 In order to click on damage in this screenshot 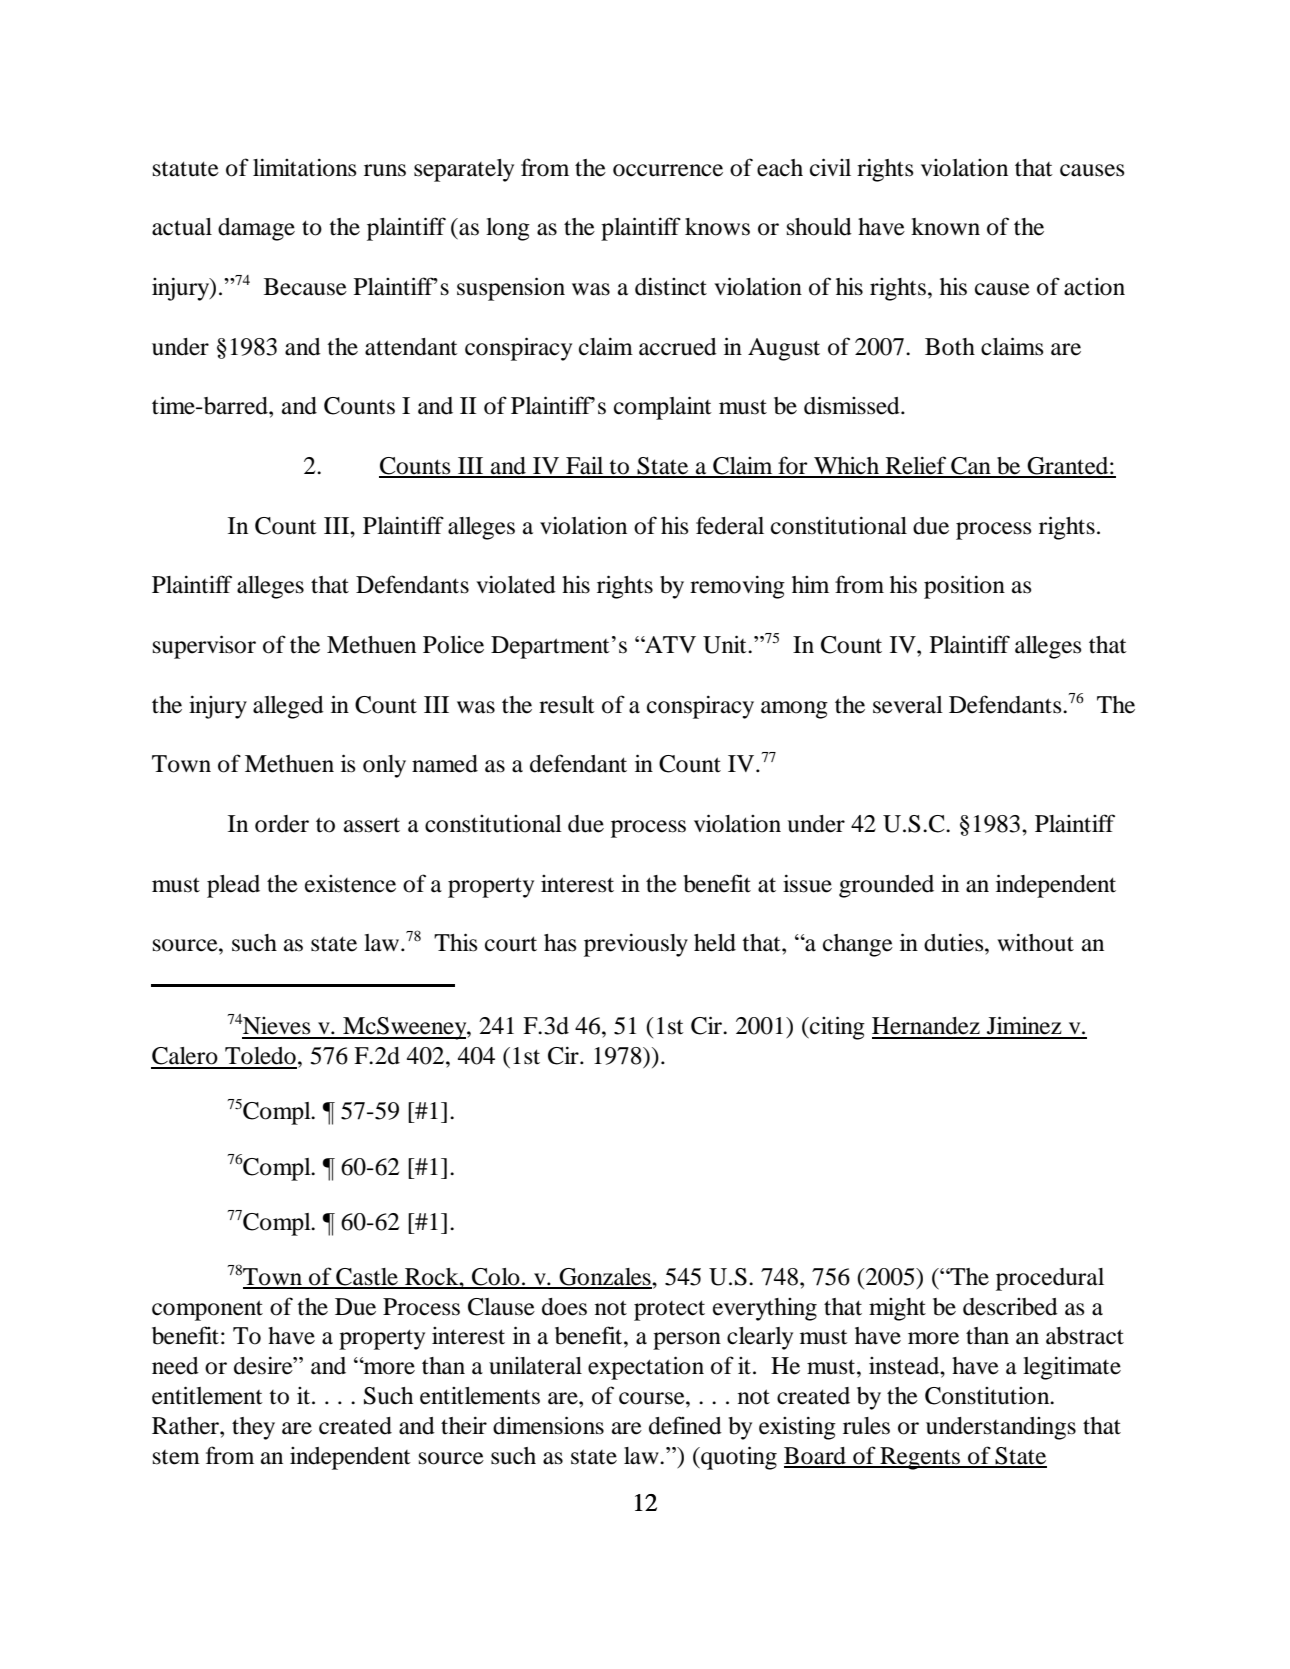, I will do `click(256, 229)`.
